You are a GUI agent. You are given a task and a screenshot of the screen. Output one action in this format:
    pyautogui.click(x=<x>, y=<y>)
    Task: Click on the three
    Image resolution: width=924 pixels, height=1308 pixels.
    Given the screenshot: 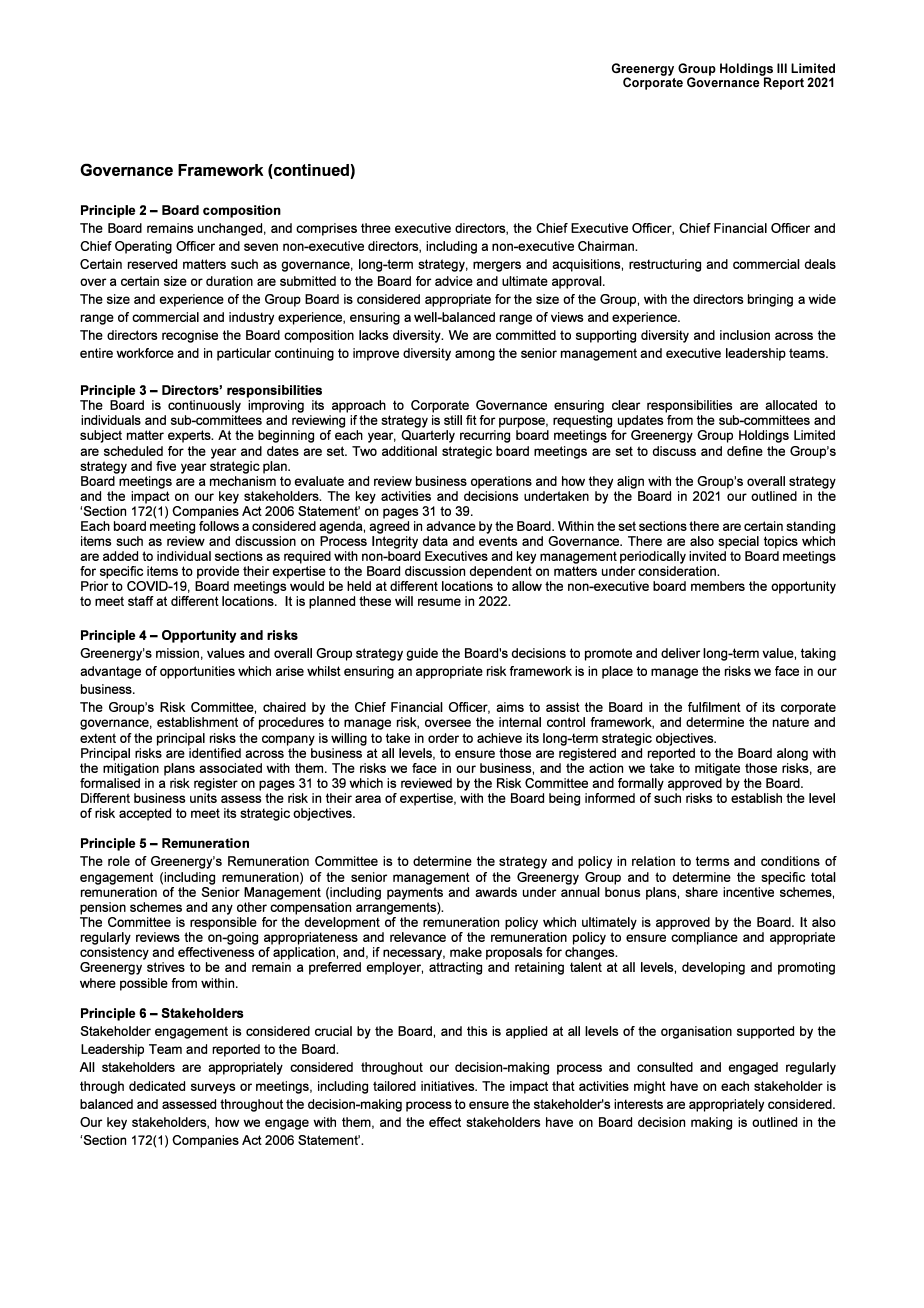 What is the action you would take?
    pyautogui.click(x=376, y=228)
